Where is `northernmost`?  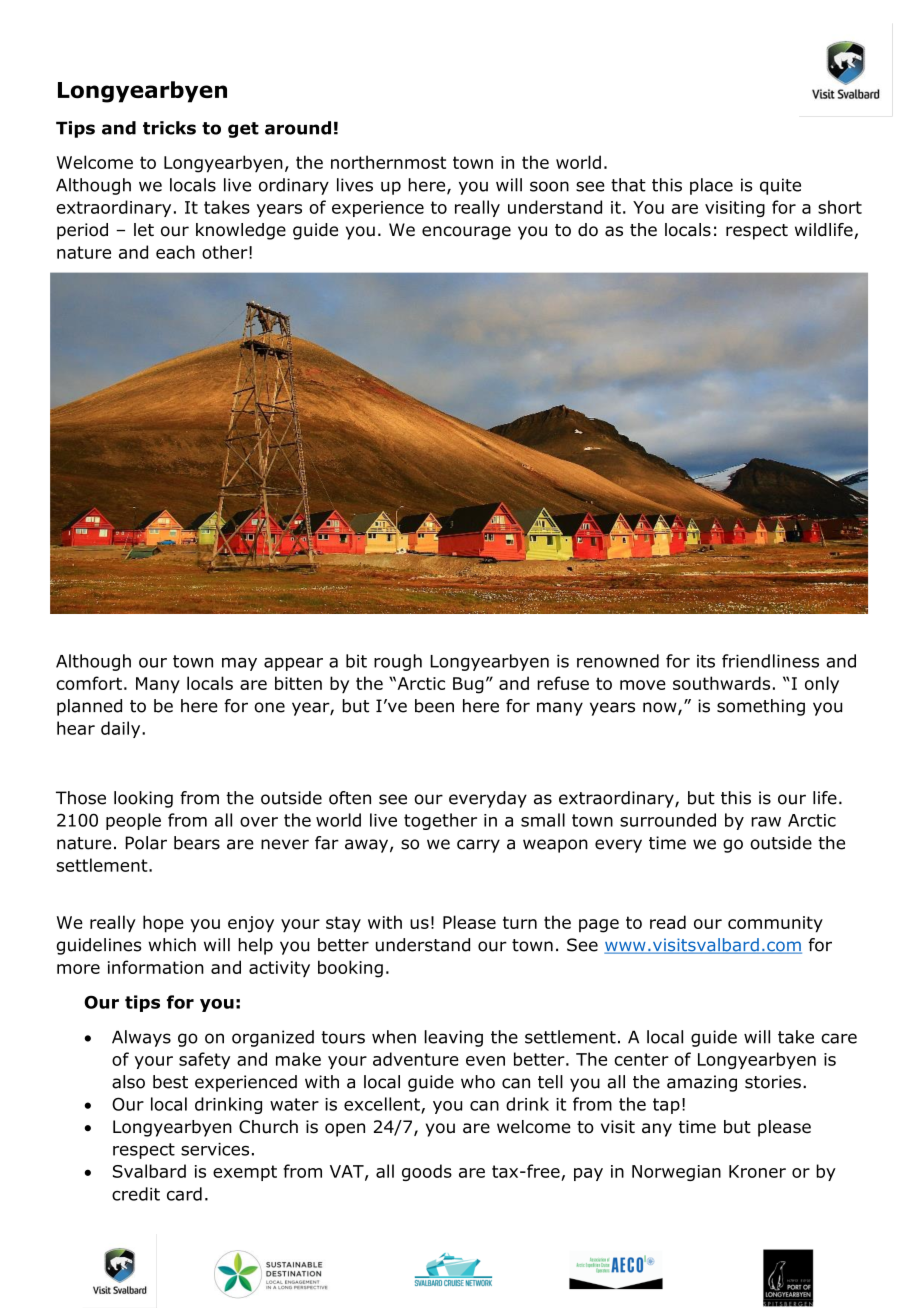
northernmost is located at coordinates (388, 162).
